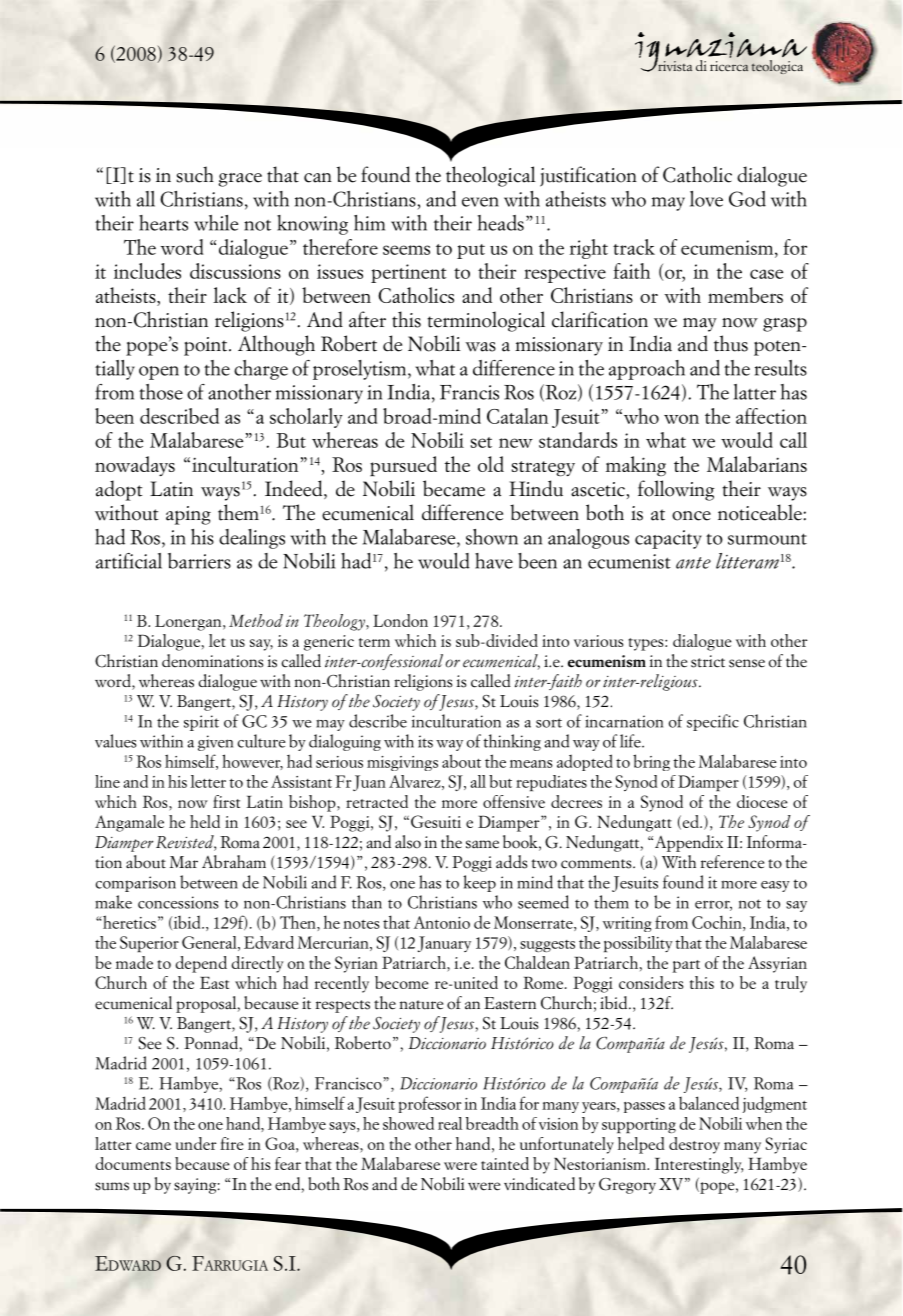 The image size is (903, 1316). Describe the element at coordinates (149, 944) in the screenshot. I see `Superior` at that location.
